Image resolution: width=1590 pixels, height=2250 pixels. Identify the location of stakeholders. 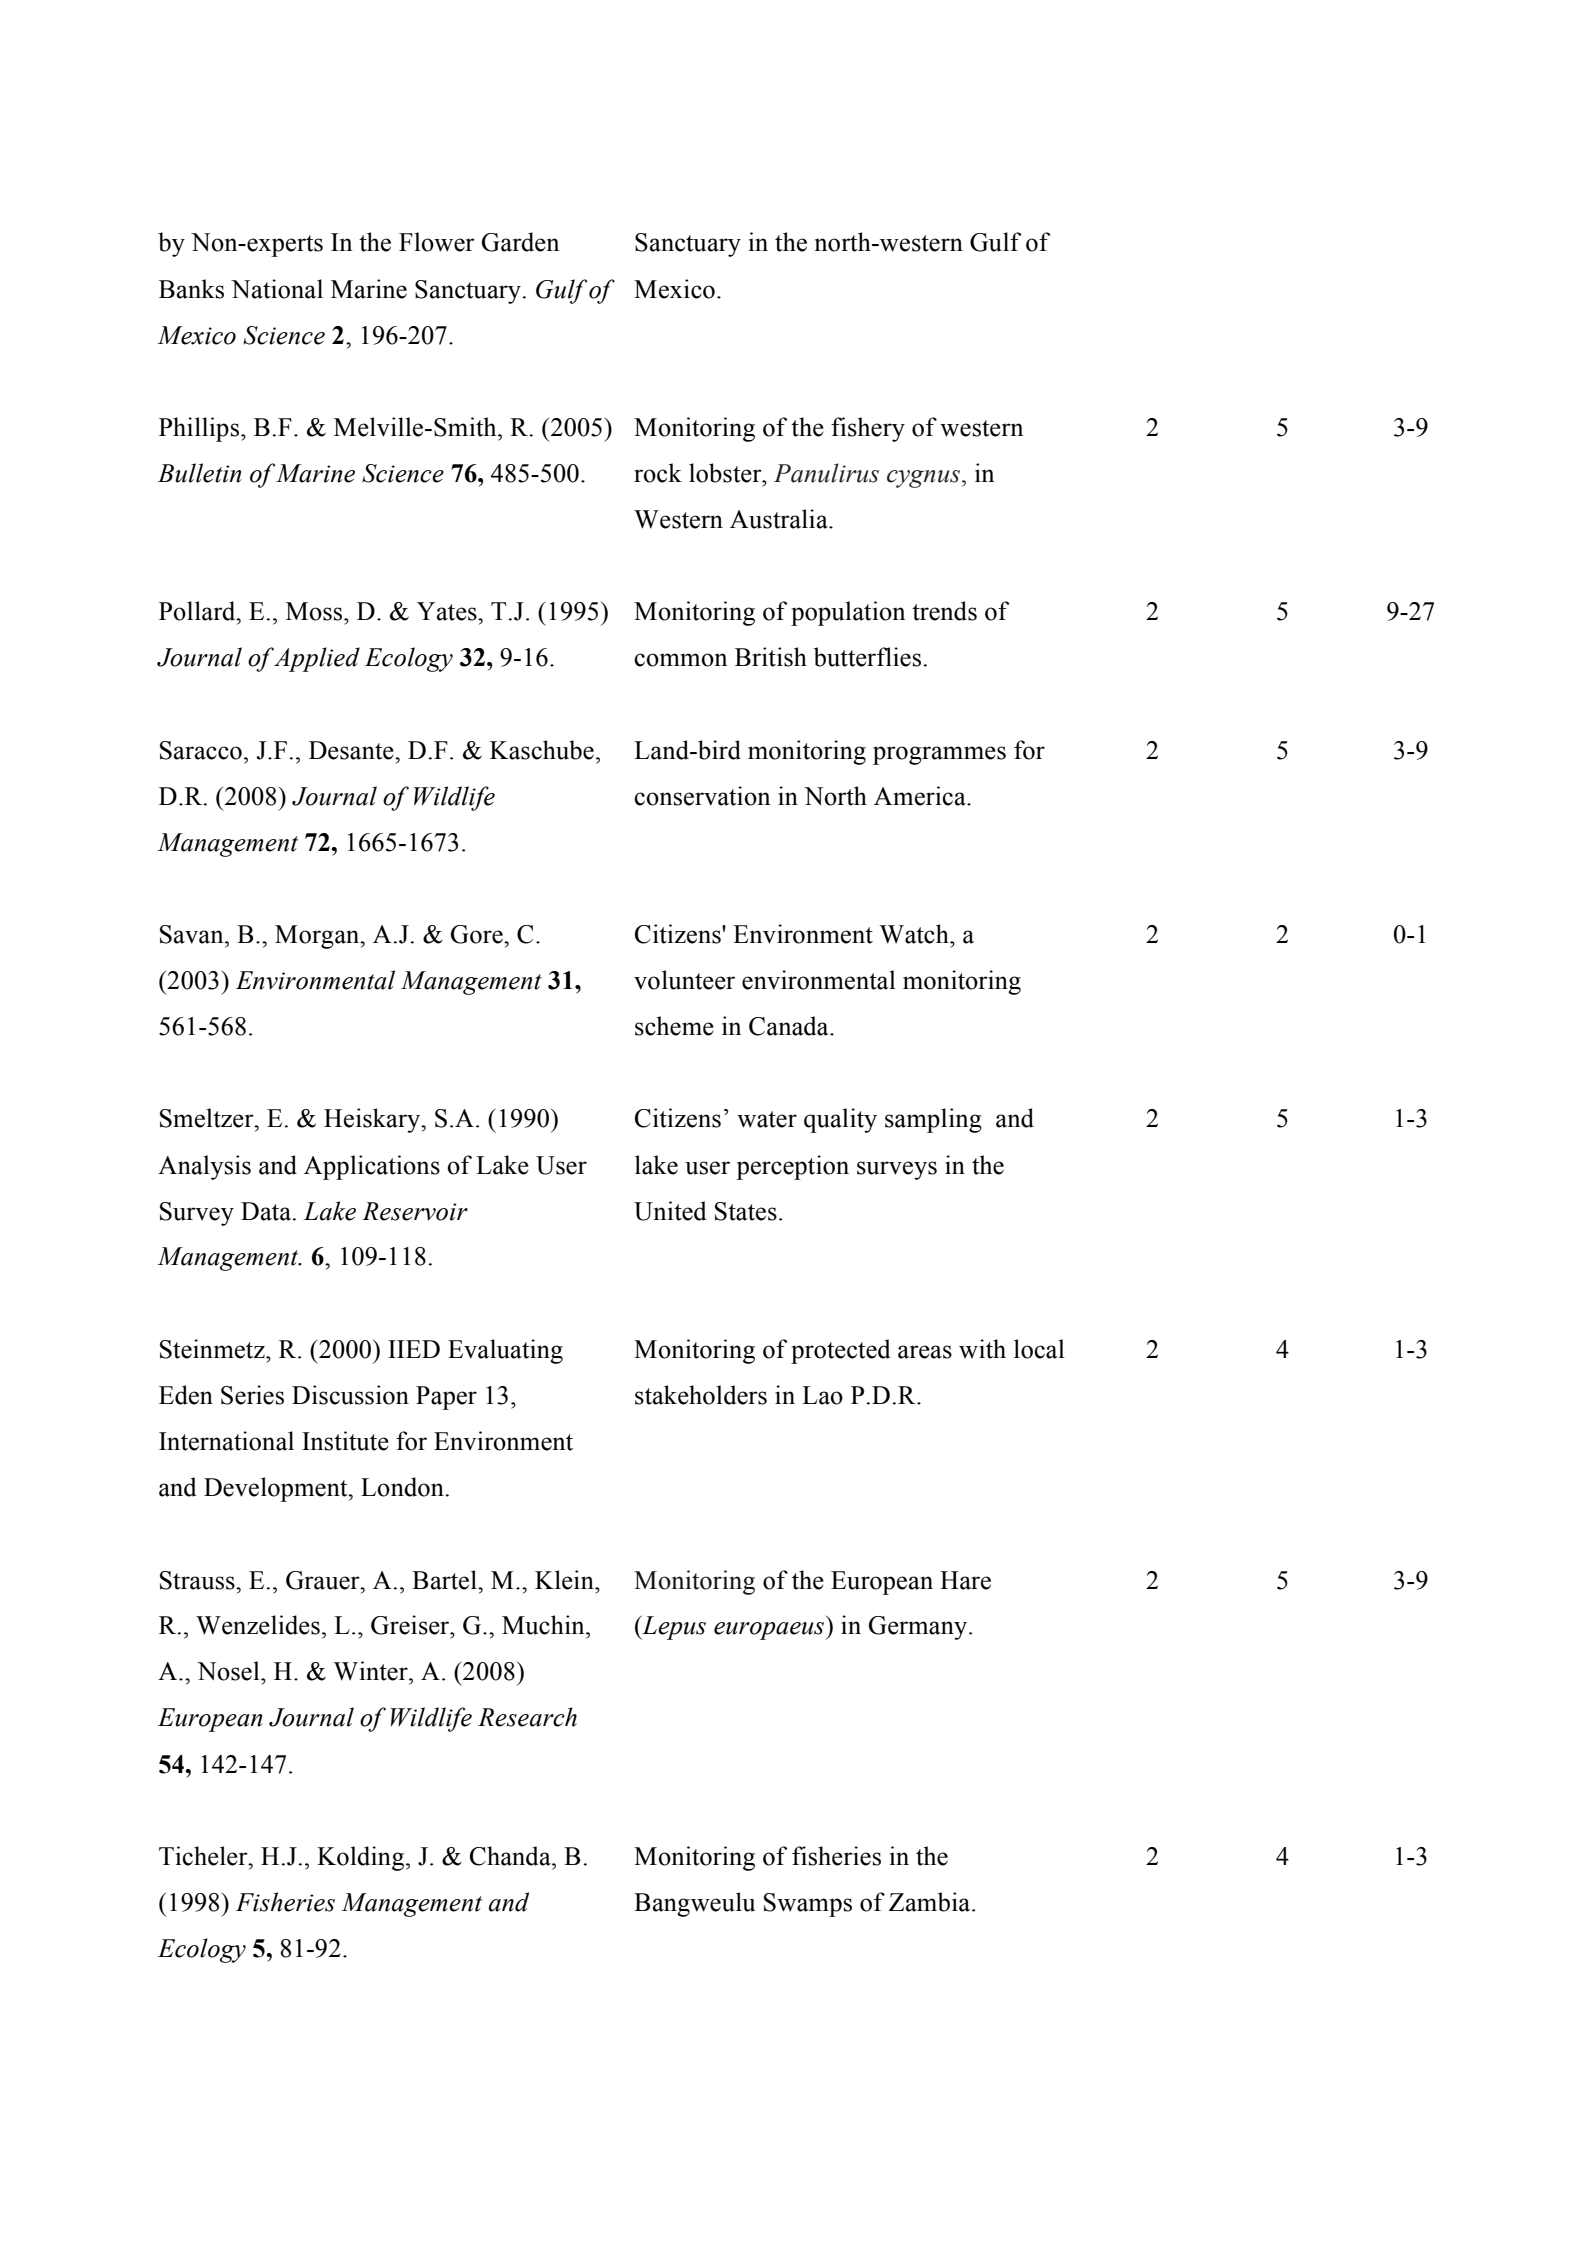
(701, 1395).
